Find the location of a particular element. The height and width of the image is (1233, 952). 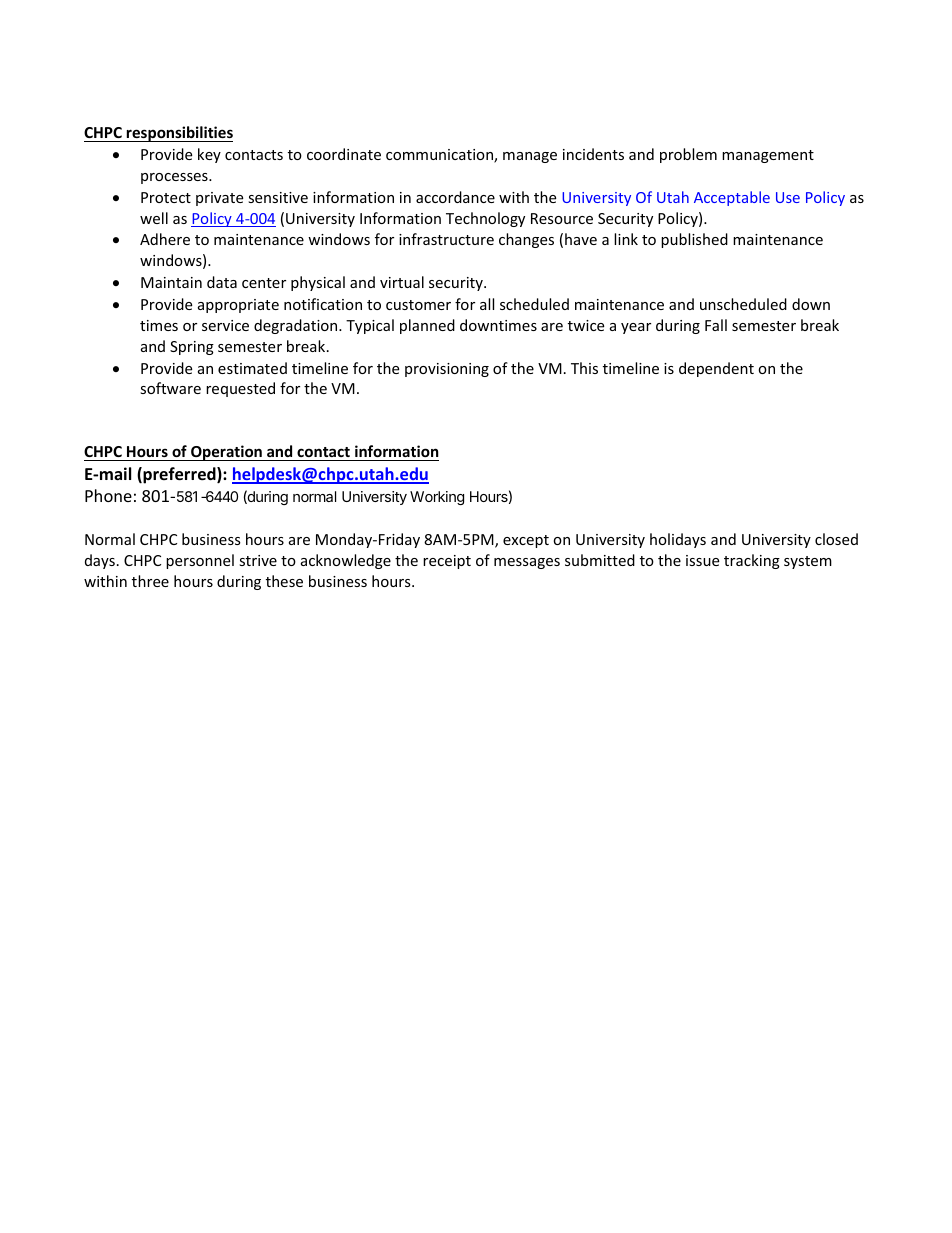

incidents is located at coordinates (593, 154).
